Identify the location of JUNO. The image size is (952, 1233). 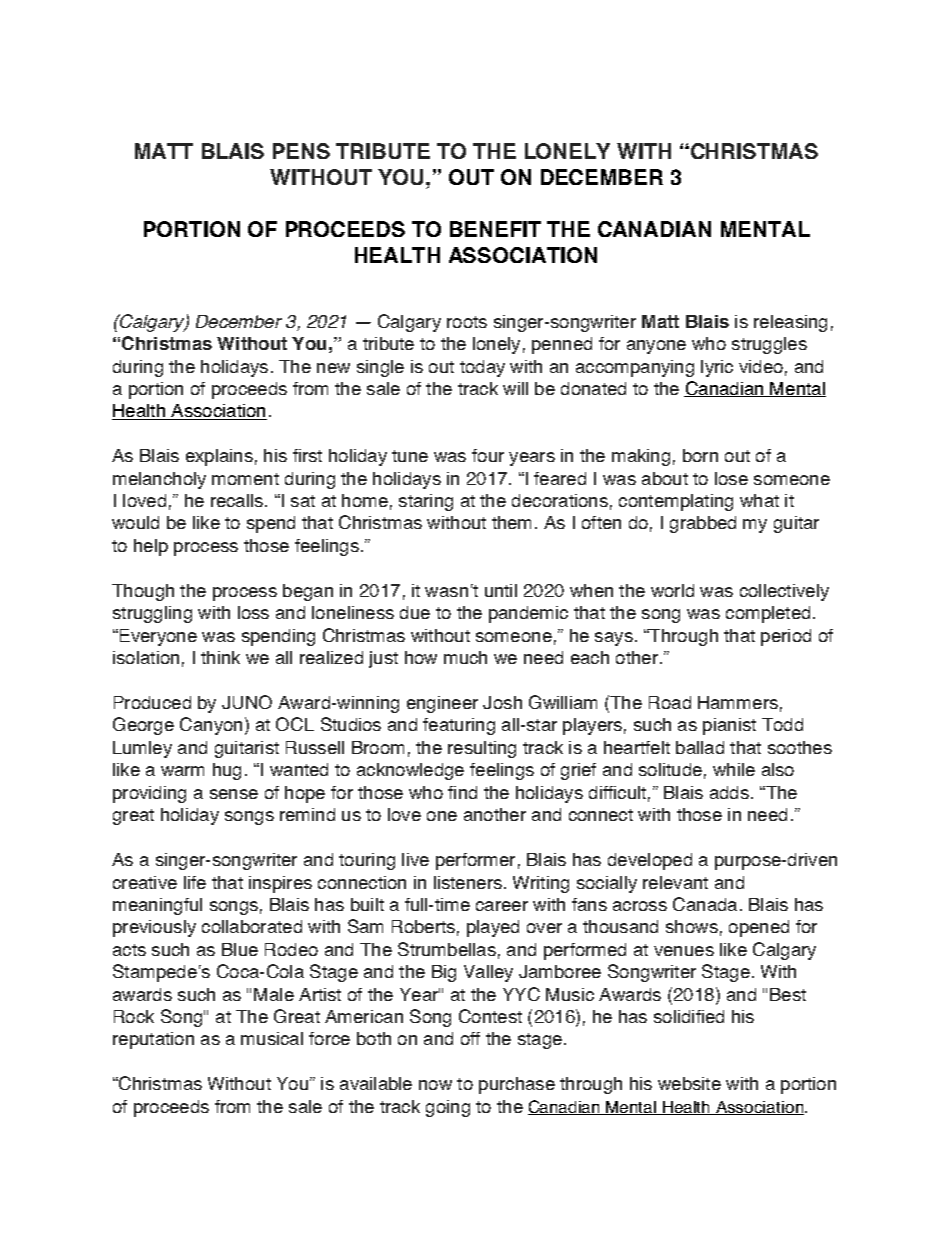
(247, 702).
